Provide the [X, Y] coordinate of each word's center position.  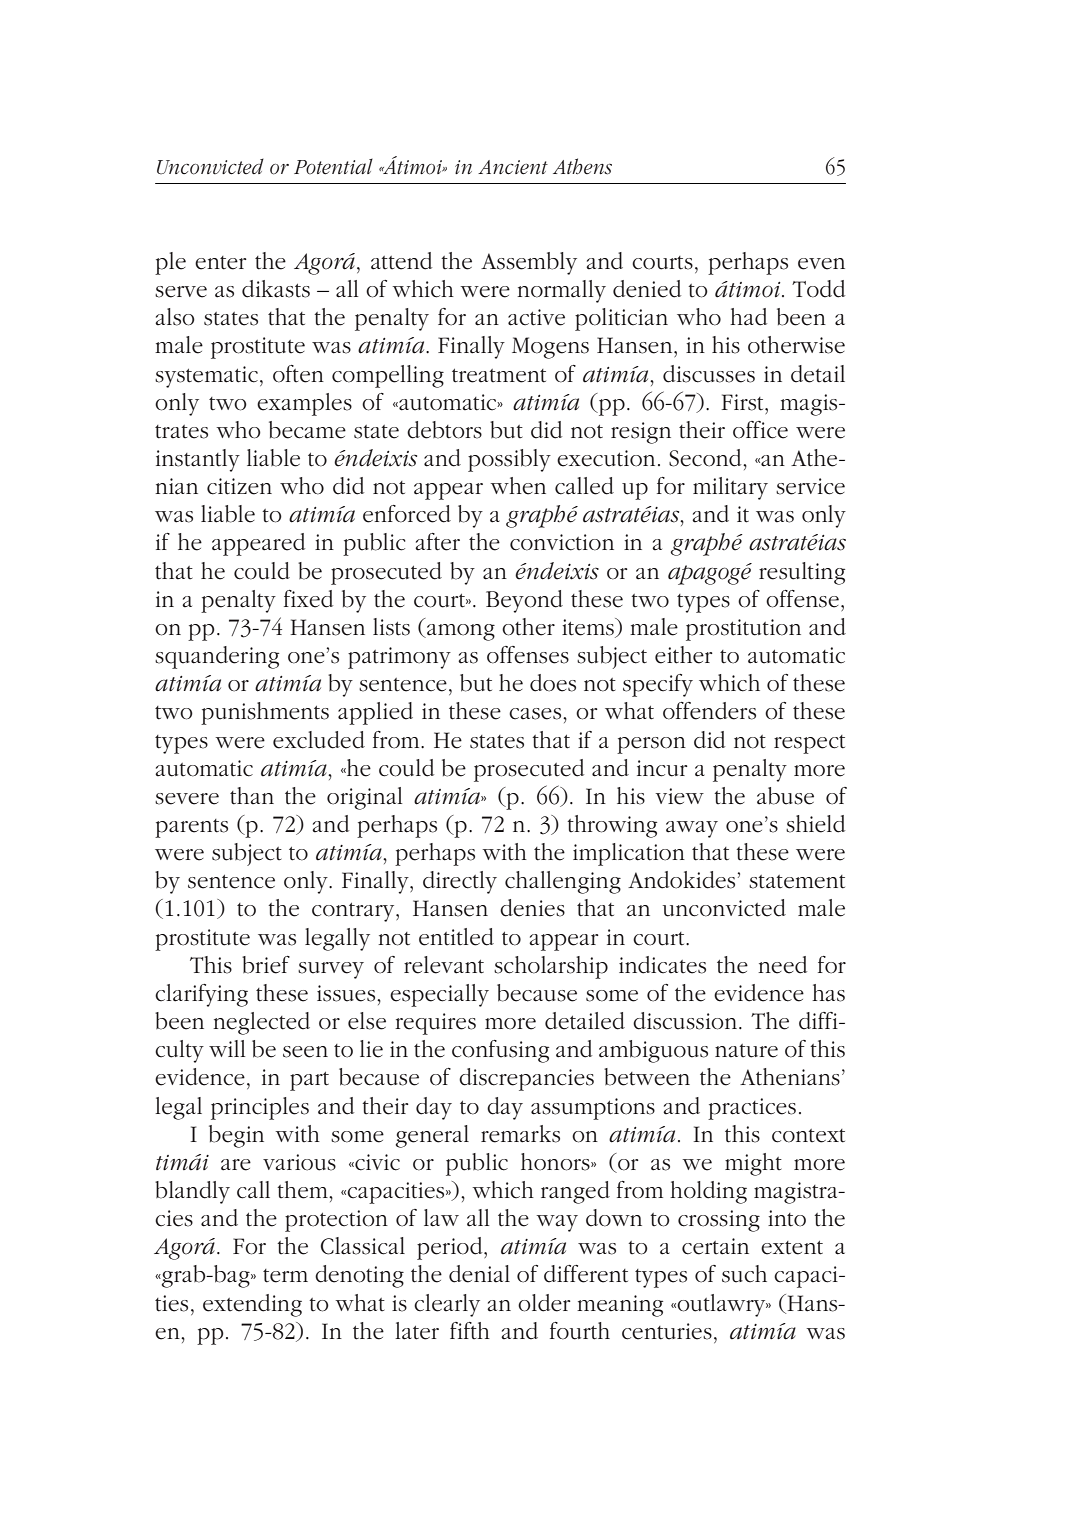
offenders [709, 711]
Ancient [513, 167]
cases [536, 714]
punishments [265, 713]
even [821, 264]
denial [479, 1274]
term [285, 1276]
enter [221, 263]
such [744, 1274]
